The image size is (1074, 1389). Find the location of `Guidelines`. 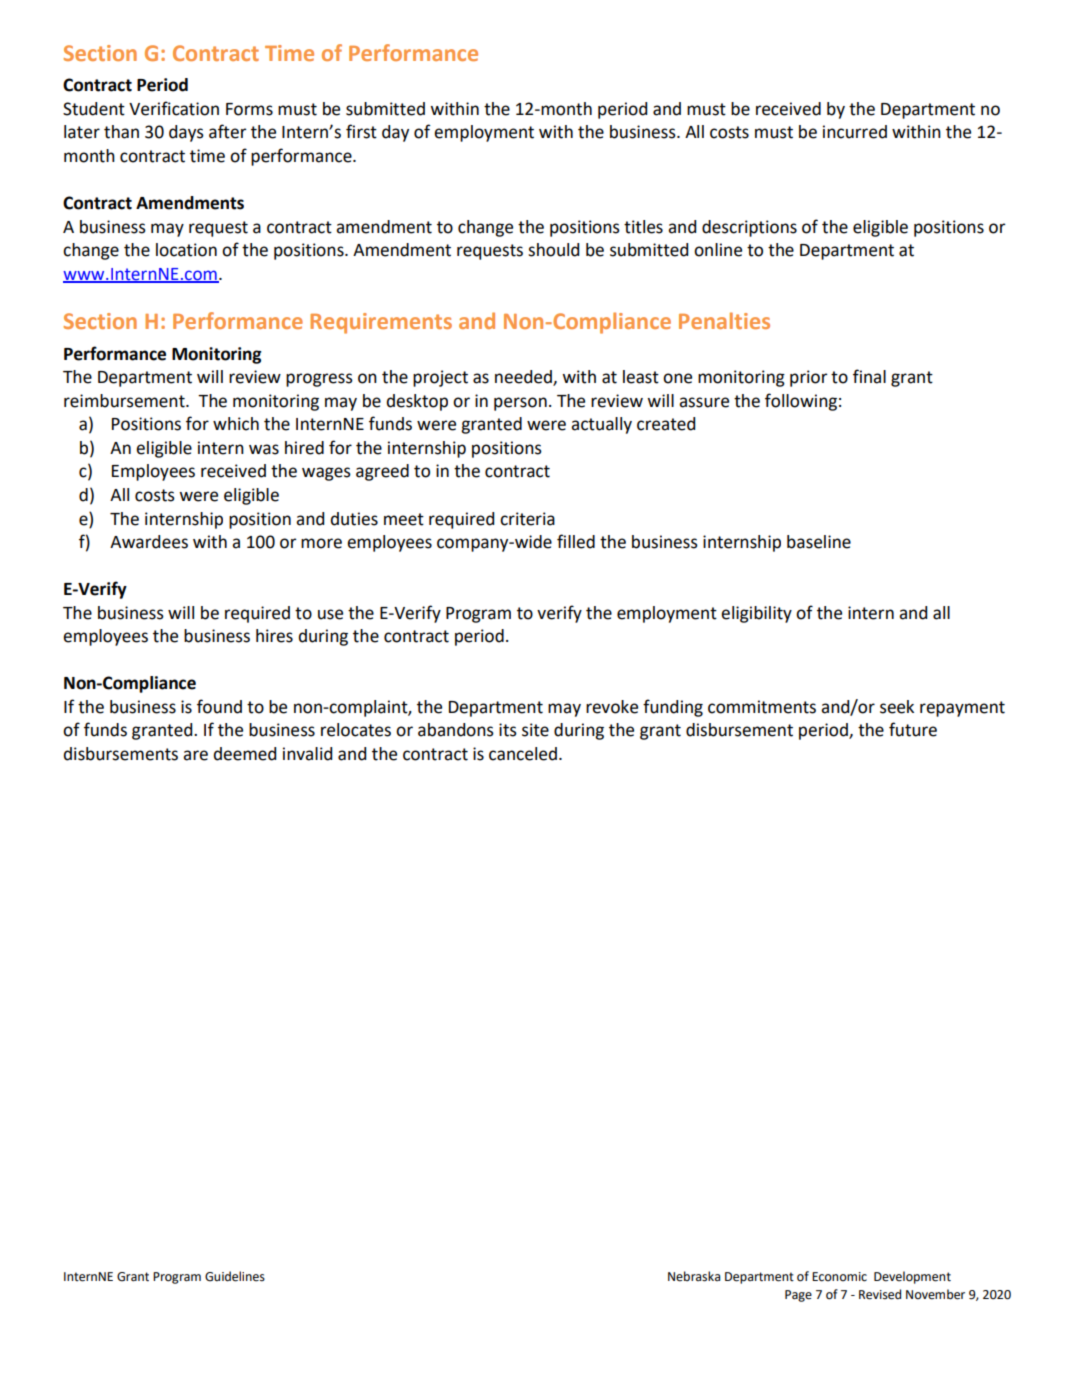

Guidelines is located at coordinates (235, 1276).
